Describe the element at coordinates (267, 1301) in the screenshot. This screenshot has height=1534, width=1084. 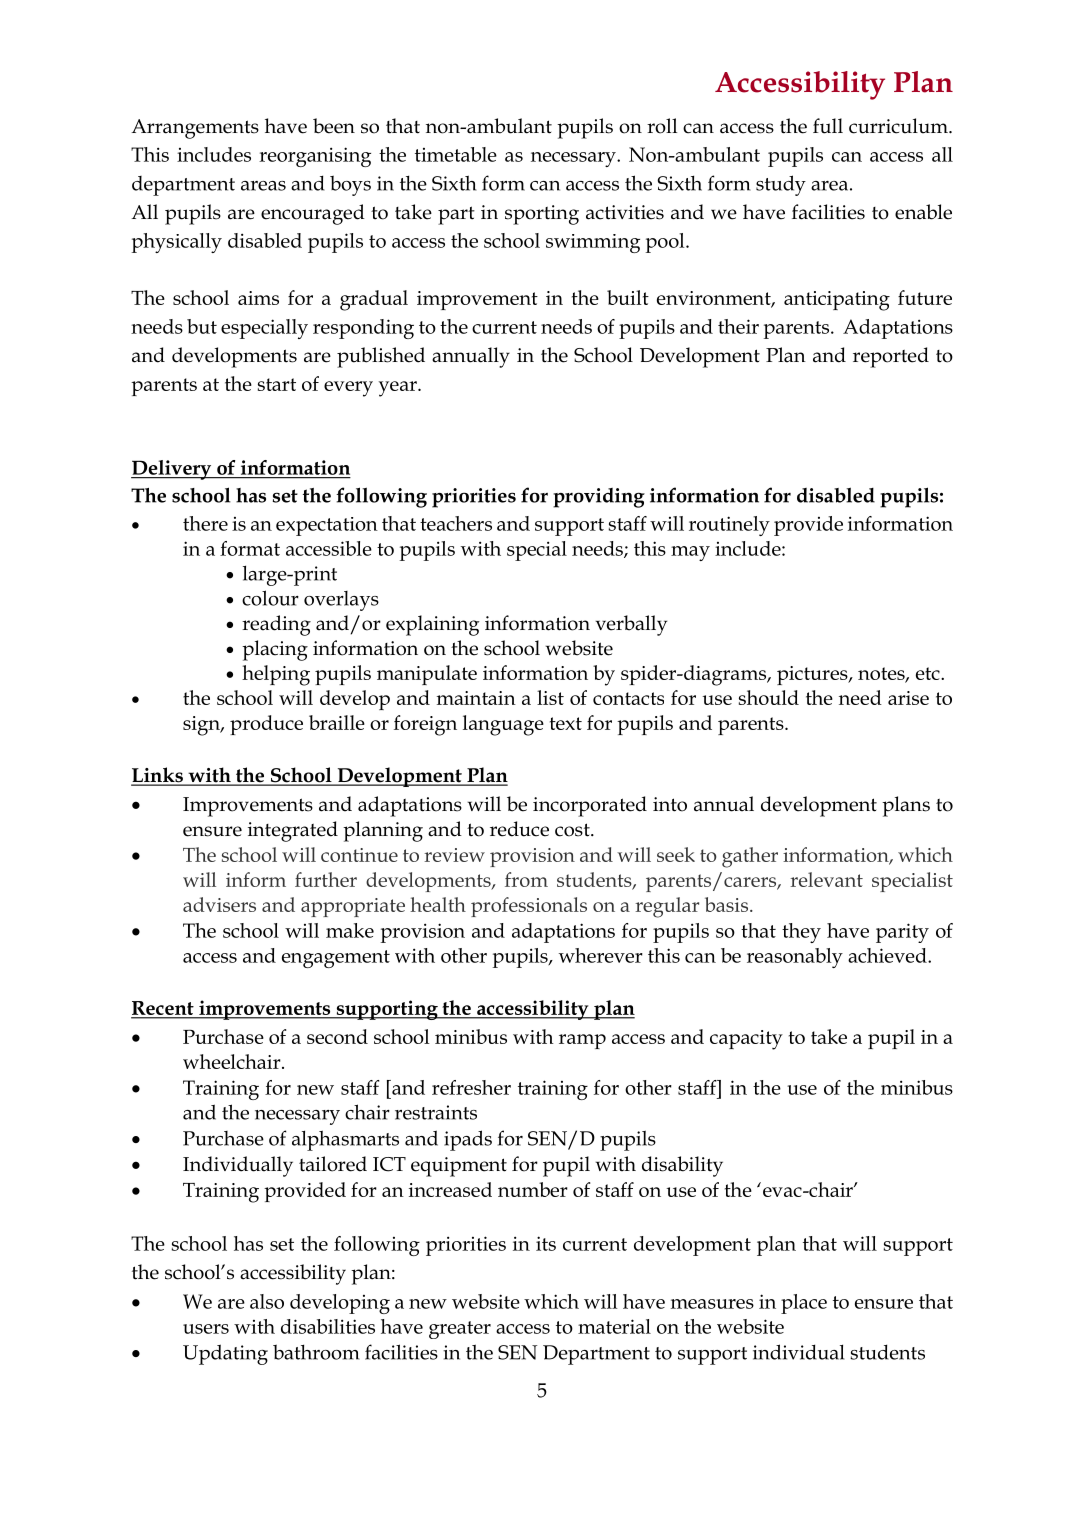
I see `also` at that location.
